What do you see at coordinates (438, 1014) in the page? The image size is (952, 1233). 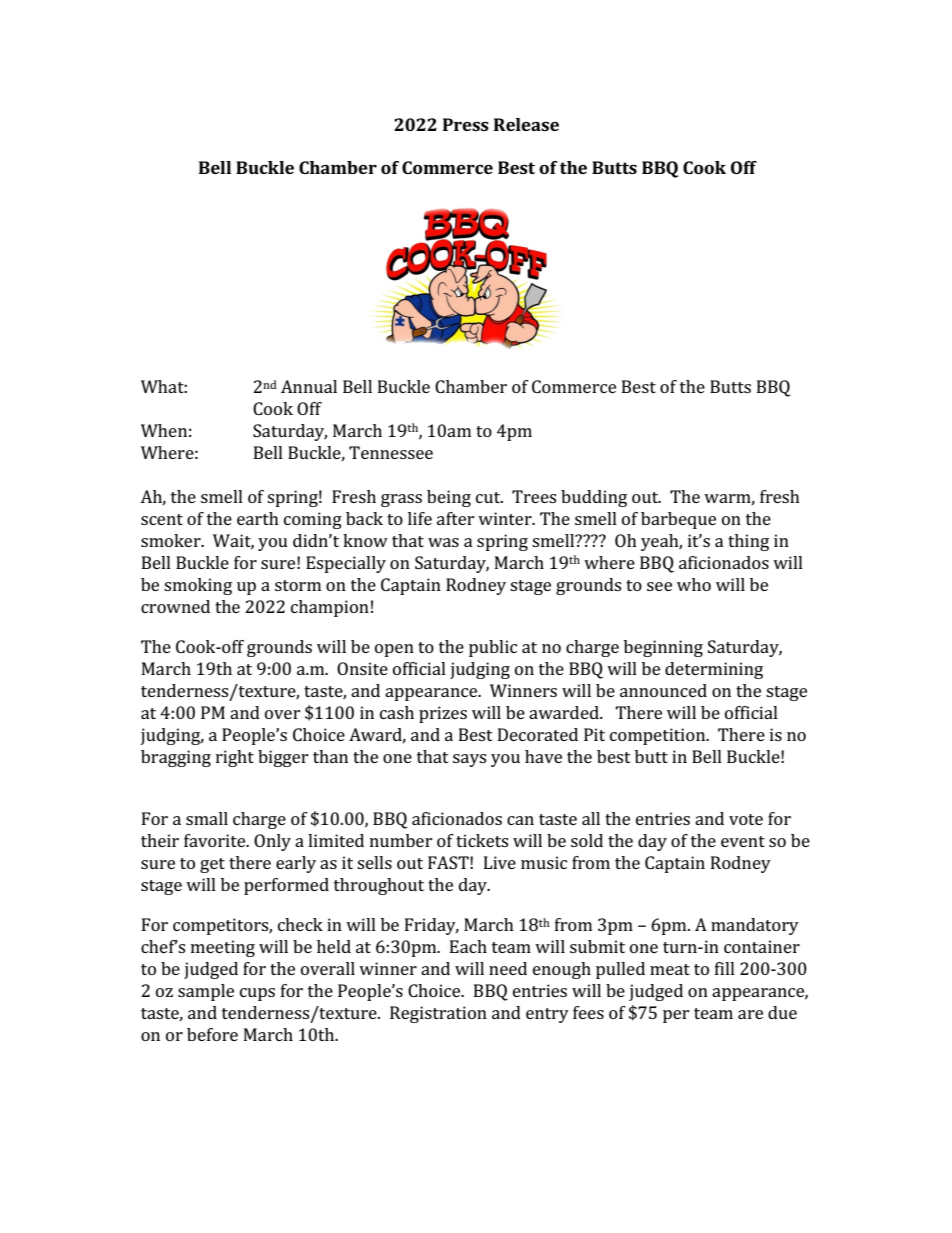 I see `Registration` at bounding box center [438, 1014].
